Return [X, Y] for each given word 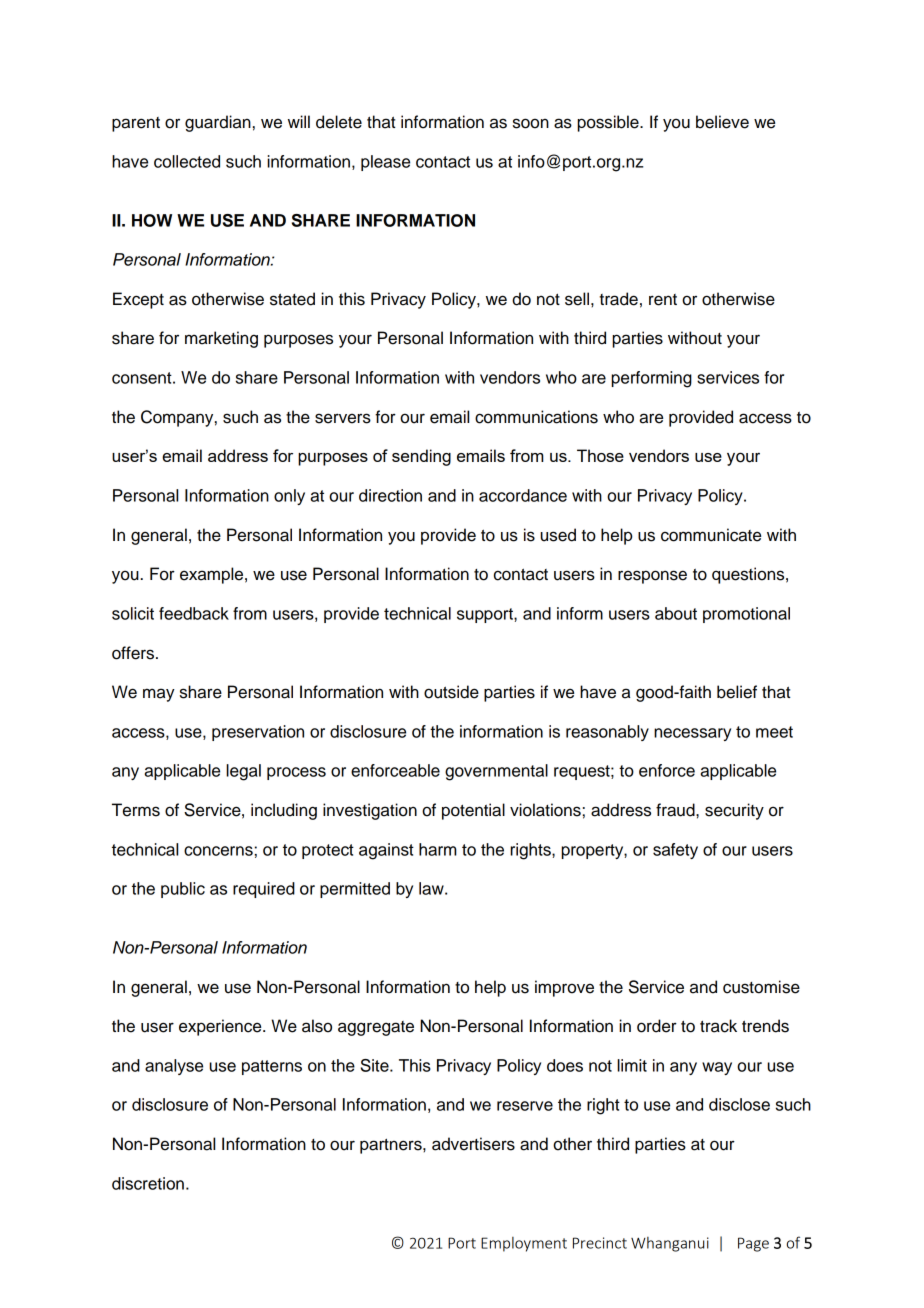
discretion [148, 1183]
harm [438, 849]
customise [761, 987]
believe [722, 122]
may [159, 695]
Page [753, 1244]
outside [451, 692]
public [183, 890]
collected [187, 161]
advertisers [473, 1144]
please [385, 163]
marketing [221, 339]
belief [737, 692]
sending [421, 457]
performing [652, 379]
